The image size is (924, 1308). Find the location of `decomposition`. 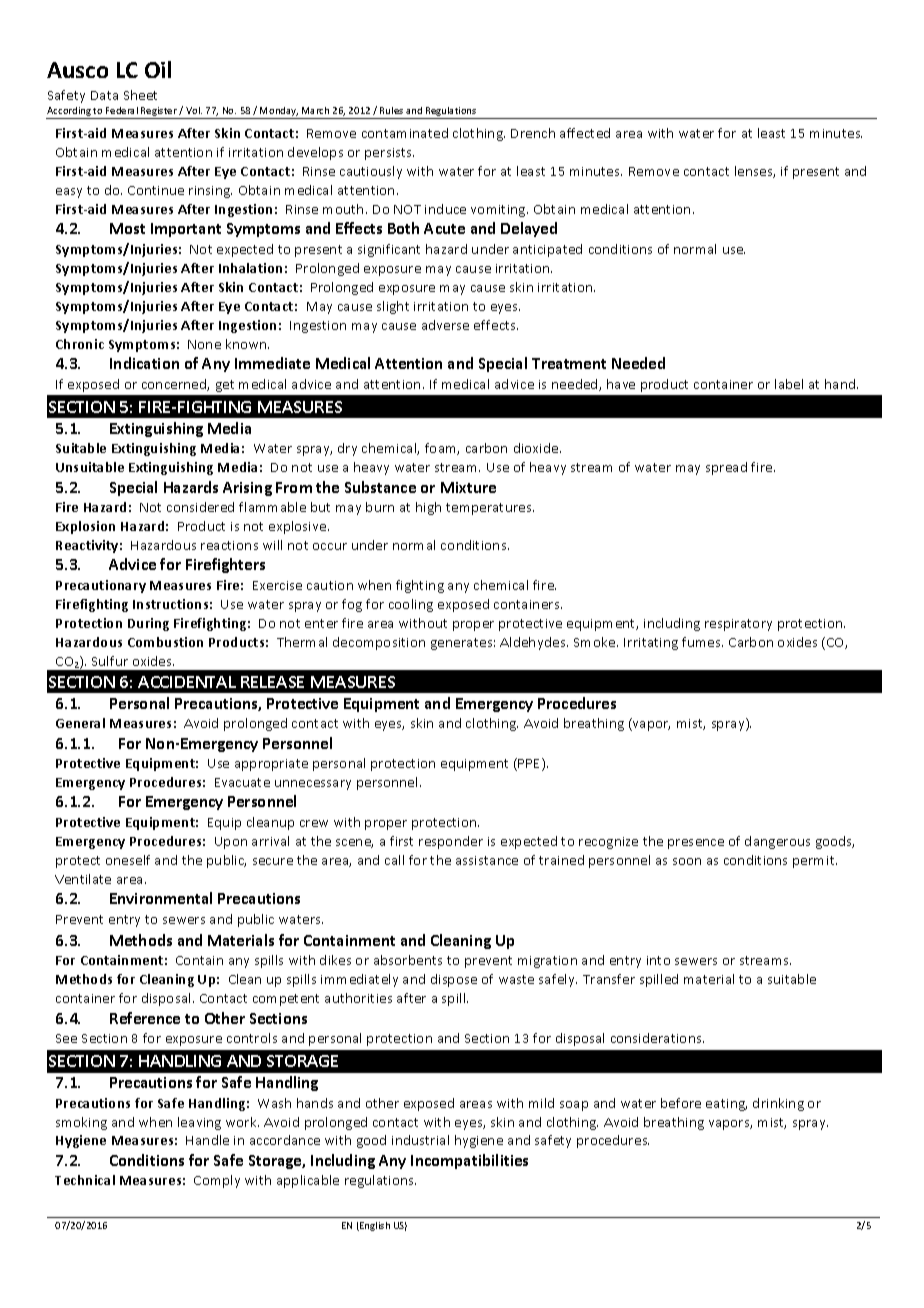

decomposition is located at coordinates (379, 643).
